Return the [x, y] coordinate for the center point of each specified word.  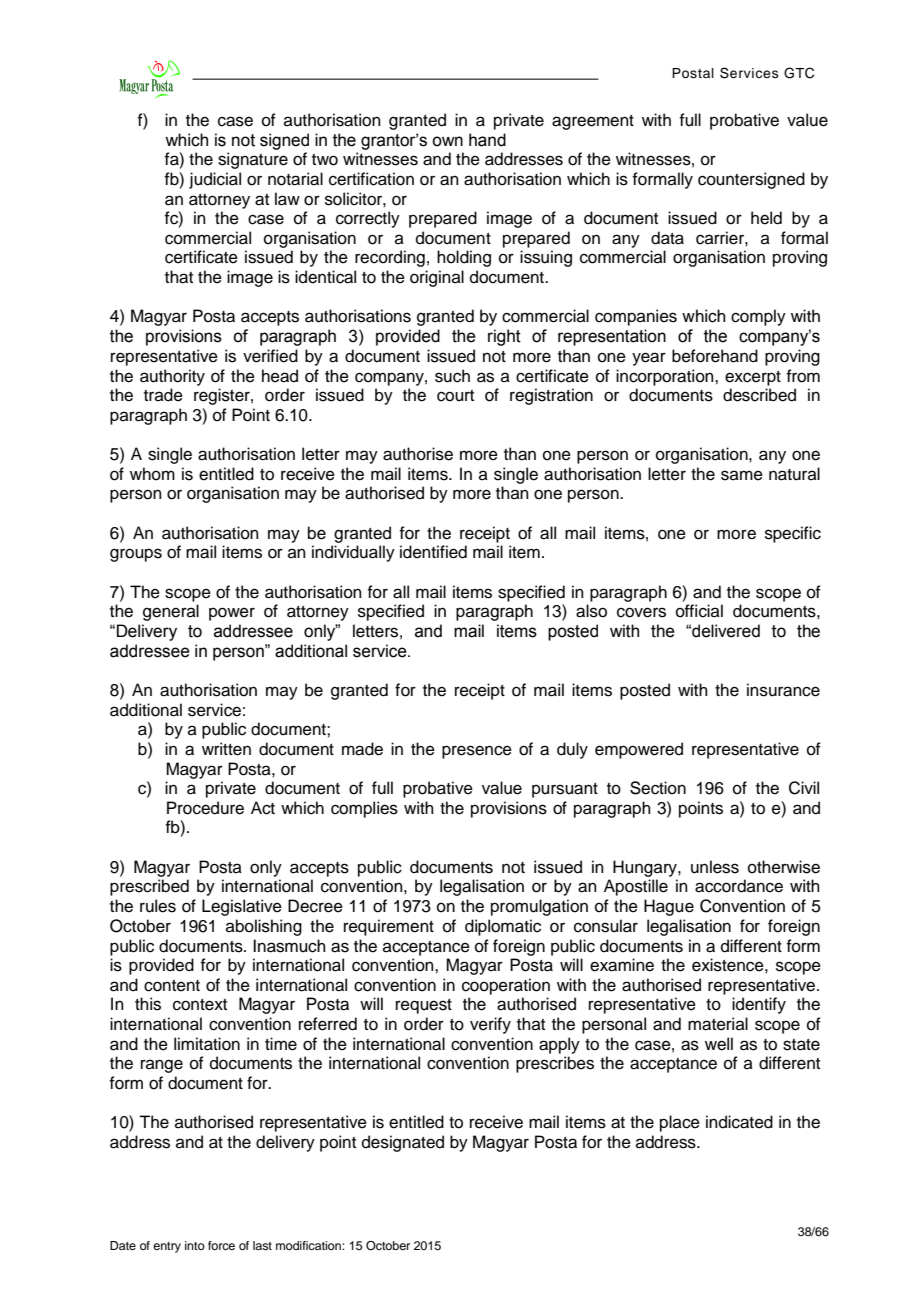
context [200, 1005]
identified [433, 552]
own [447, 141]
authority [172, 377]
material [718, 1024]
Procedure [205, 808]
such [452, 376]
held [766, 218]
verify [490, 1025]
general [171, 612]
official [699, 611]
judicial [215, 180]
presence [477, 752]
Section [658, 788]
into [195, 1245]
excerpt [753, 378]
